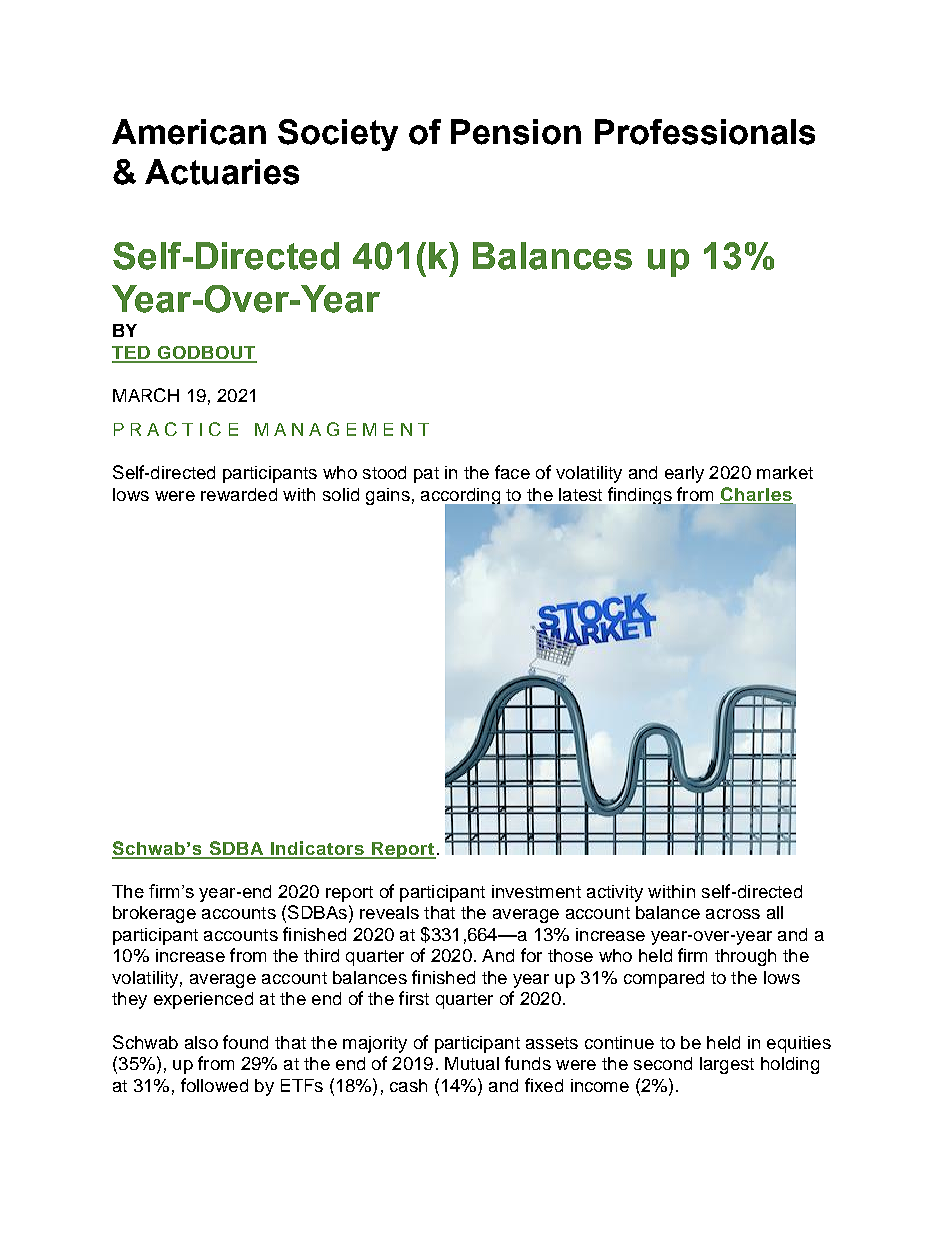 The image size is (952, 1233). Describe the element at coordinates (615, 893) in the image. I see `activity` at that location.
